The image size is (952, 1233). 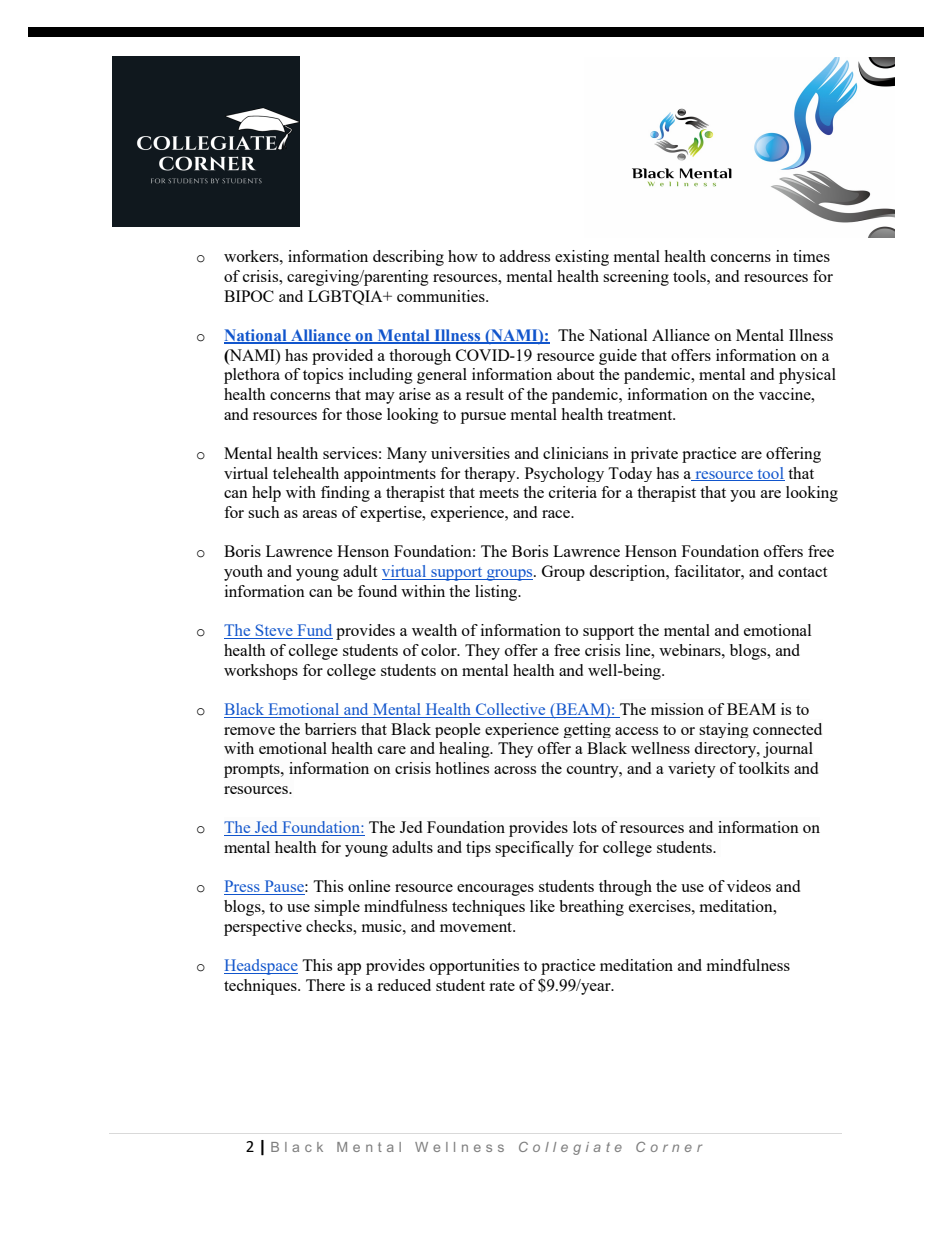 I want to click on LGBTQIA, so click(x=346, y=297).
